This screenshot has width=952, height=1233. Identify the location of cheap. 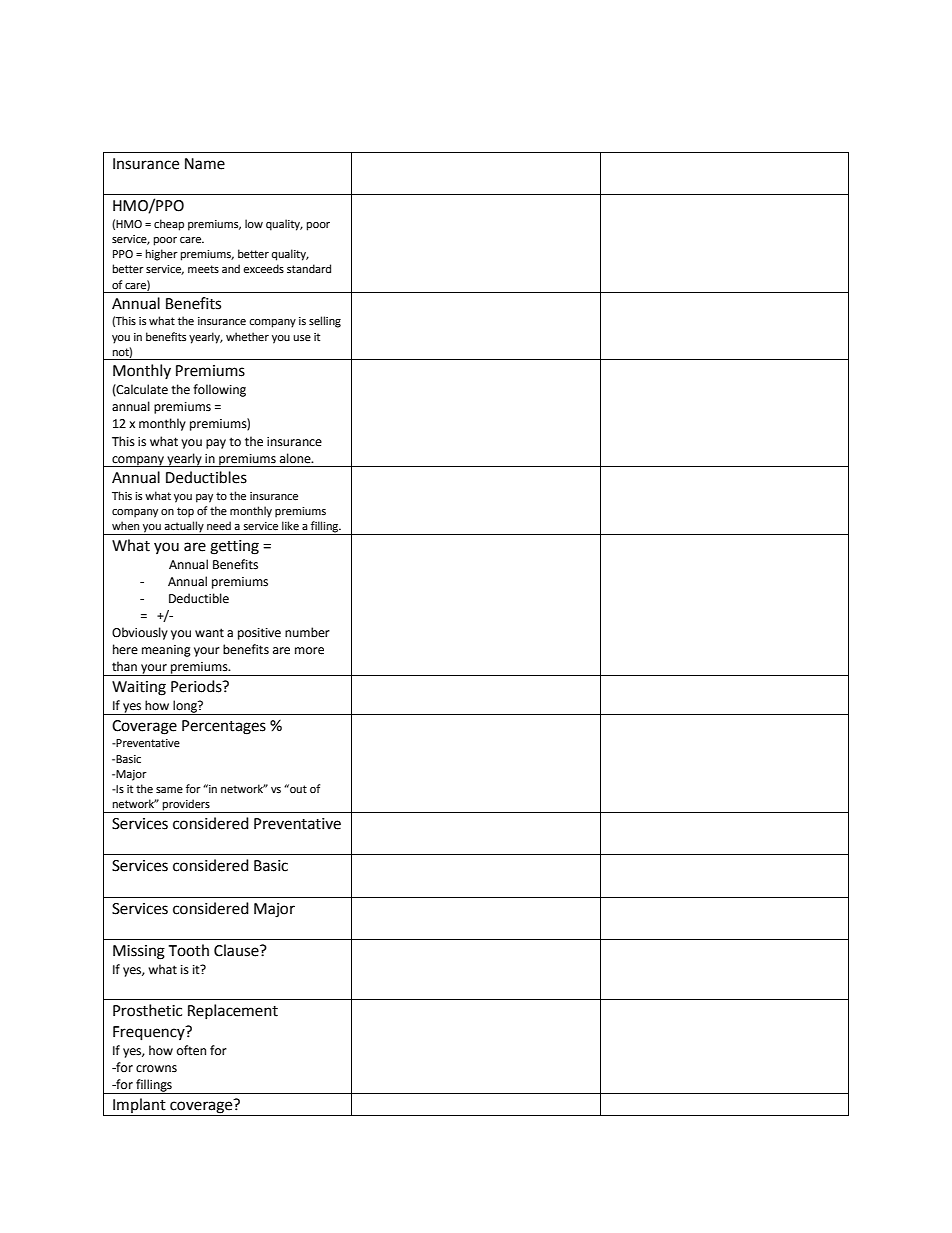
(169, 225).
